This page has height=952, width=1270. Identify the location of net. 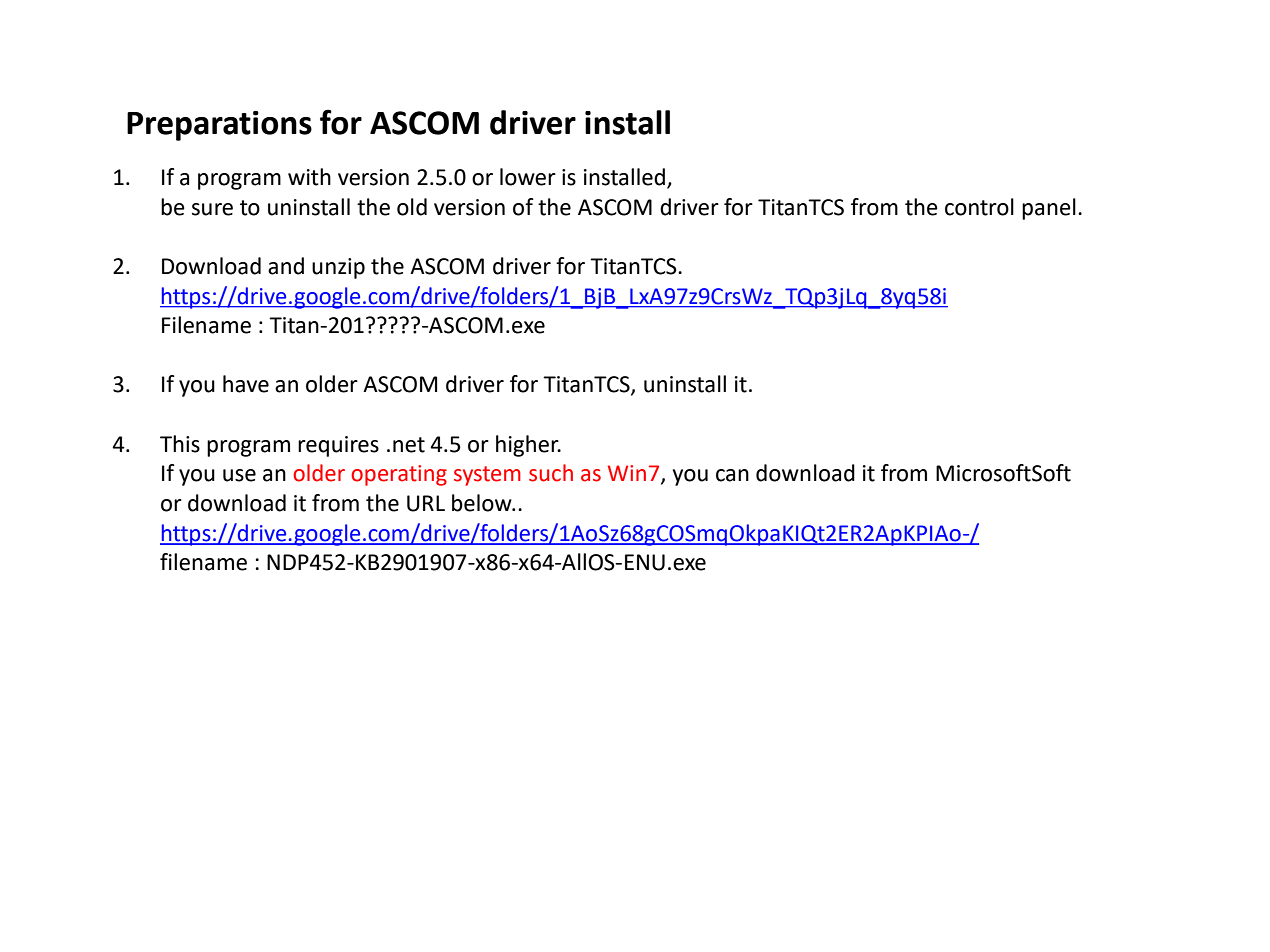
(409, 445).
